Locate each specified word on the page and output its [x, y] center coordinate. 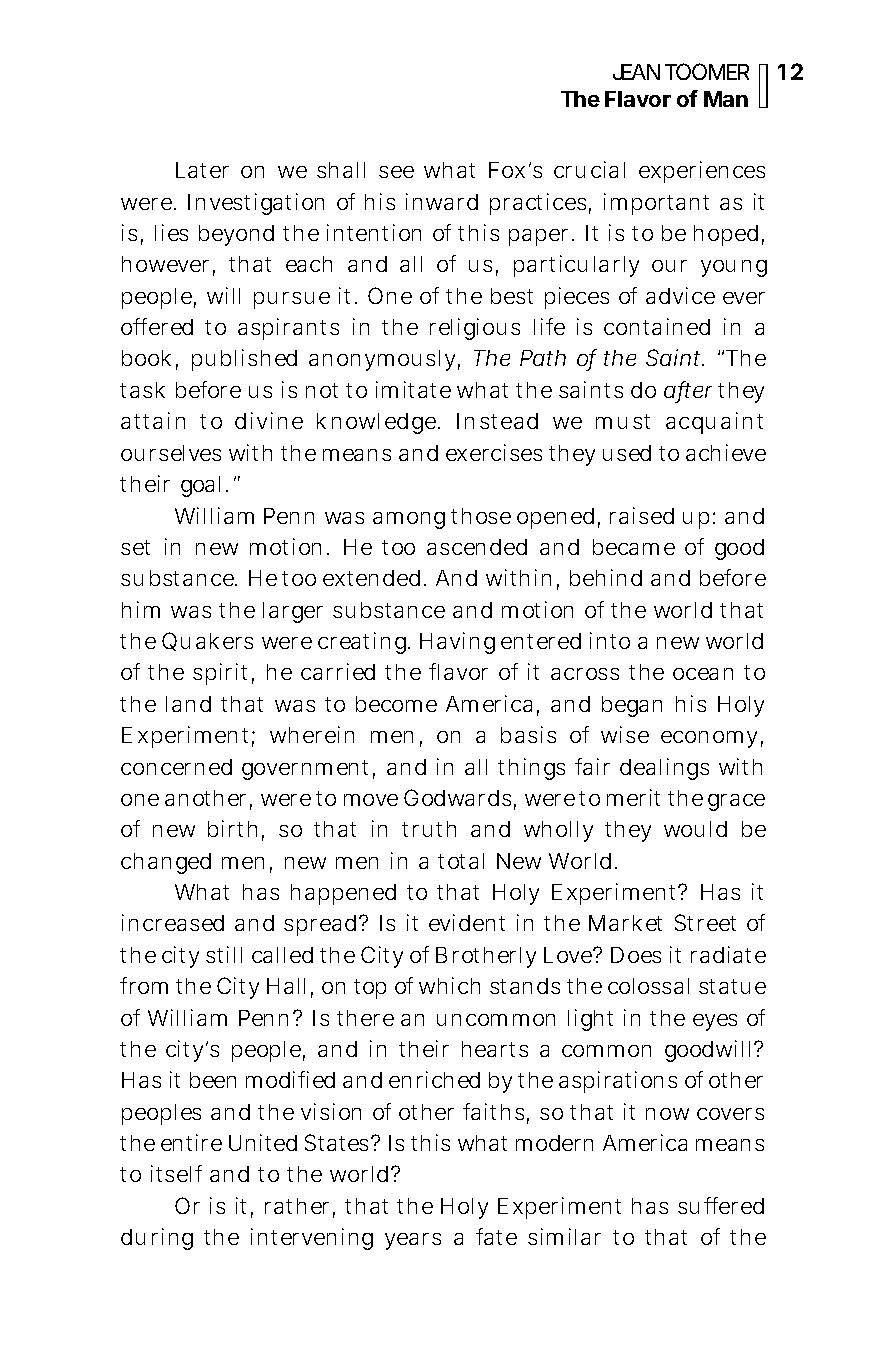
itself [176, 1173]
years [413, 1241]
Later [202, 170]
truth [429, 829]
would [695, 829]
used [627, 453]
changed [166, 863]
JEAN [636, 72]
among [409, 520]
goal [204, 486]
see [396, 172]
